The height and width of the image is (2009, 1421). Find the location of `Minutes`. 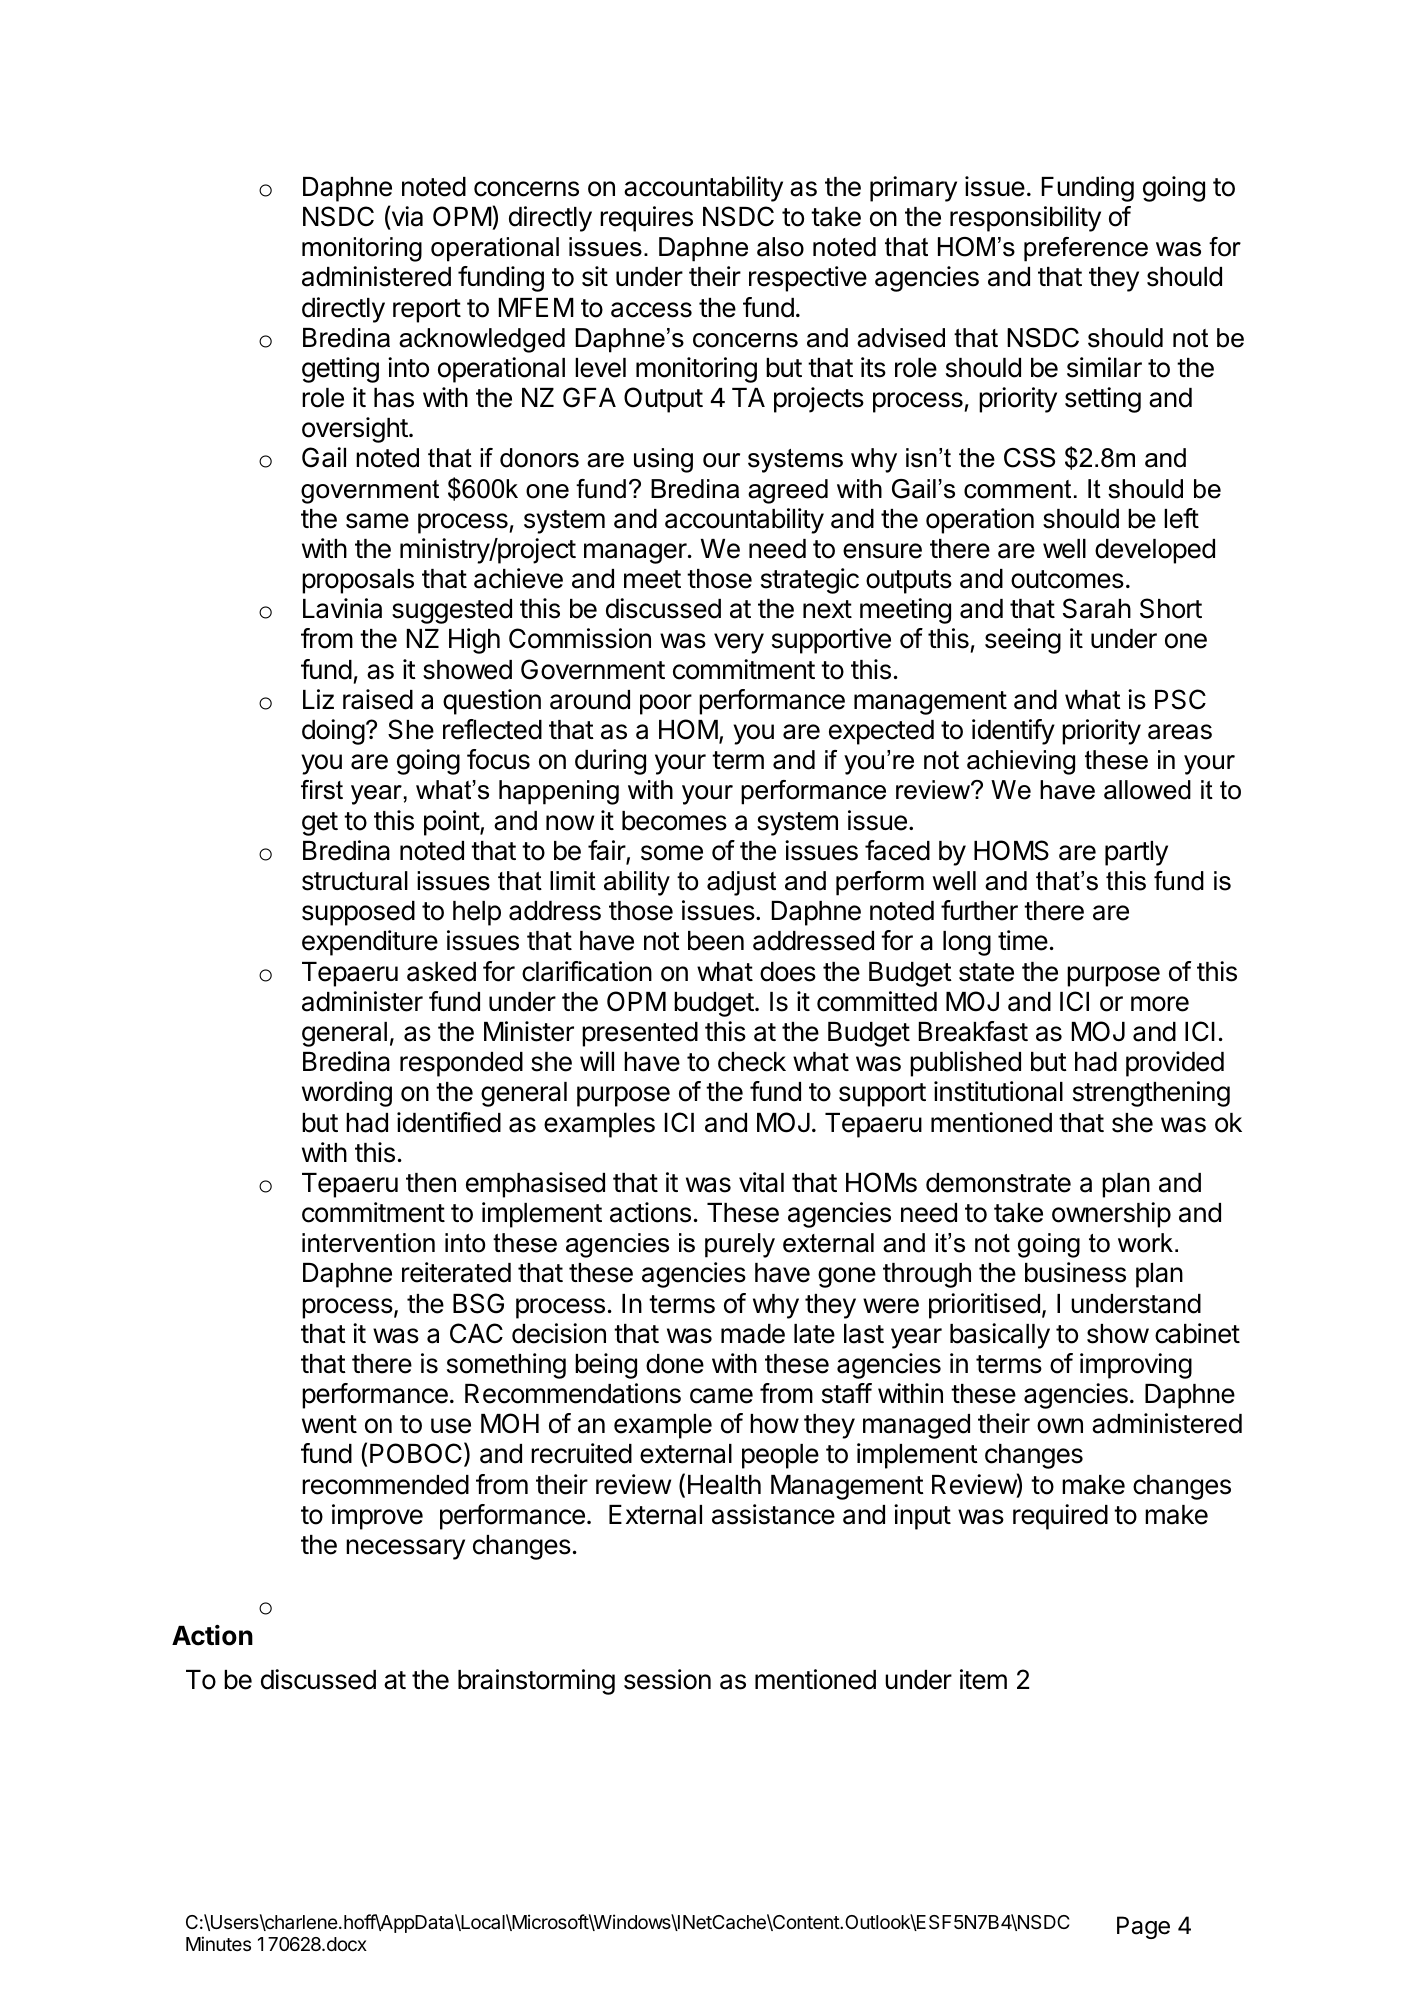

Minutes is located at coordinates (218, 1943).
